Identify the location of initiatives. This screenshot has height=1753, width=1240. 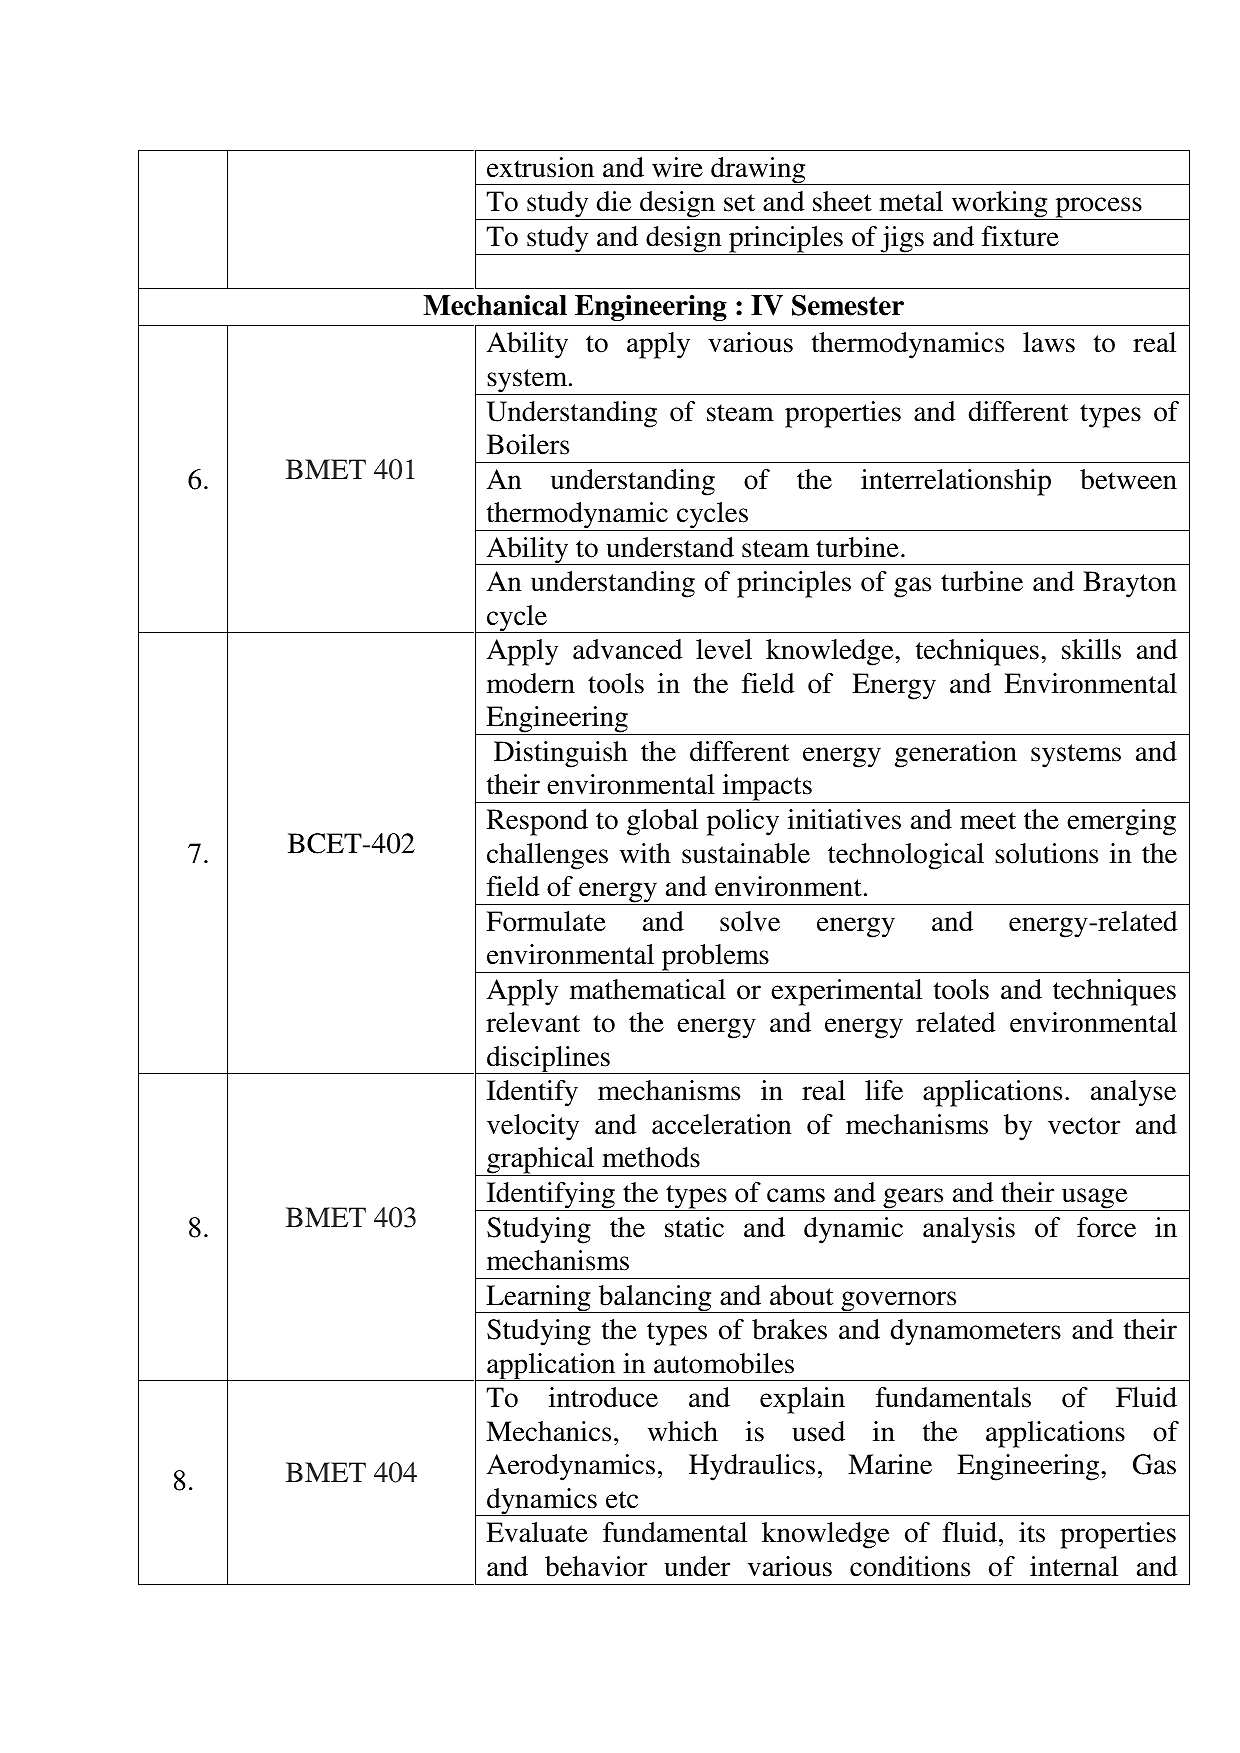
(844, 819).
